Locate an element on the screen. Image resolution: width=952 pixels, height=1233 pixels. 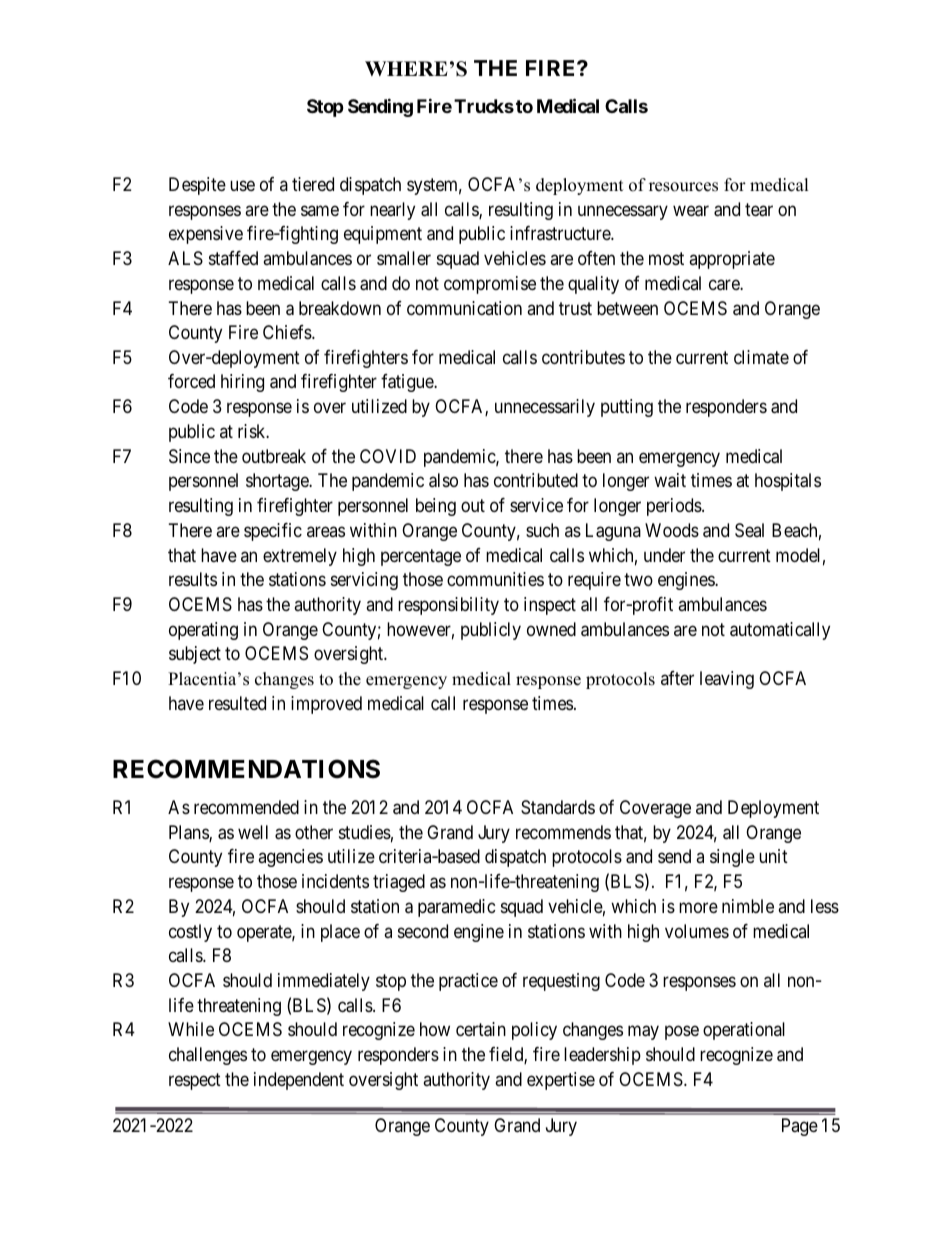
outbreak is located at coordinates (274, 456).
